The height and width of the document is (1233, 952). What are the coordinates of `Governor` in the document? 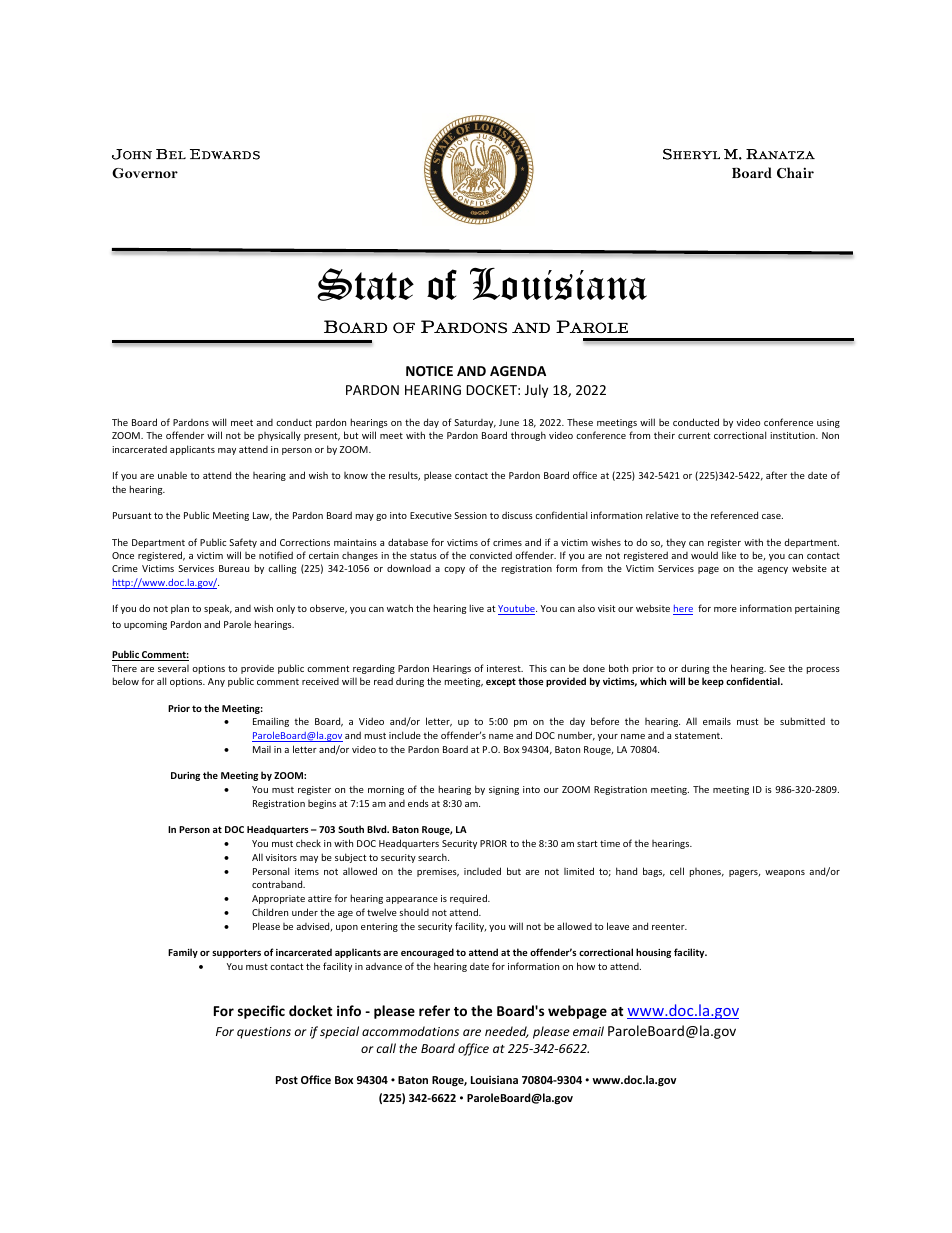 It's located at (145, 173).
